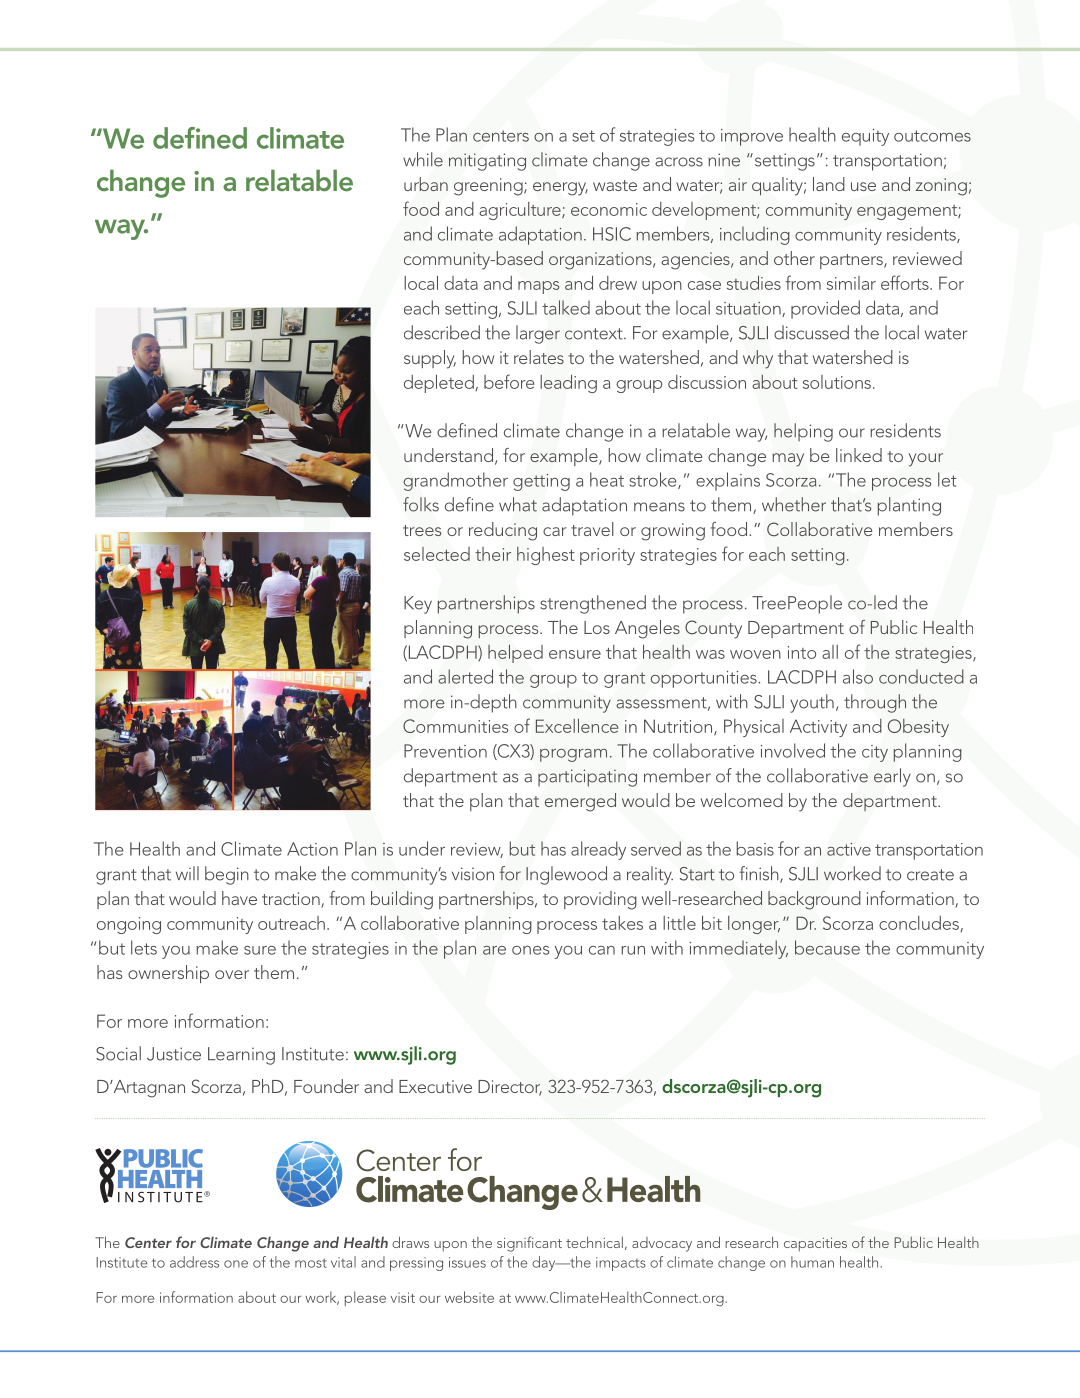  I want to click on while, so click(423, 159).
